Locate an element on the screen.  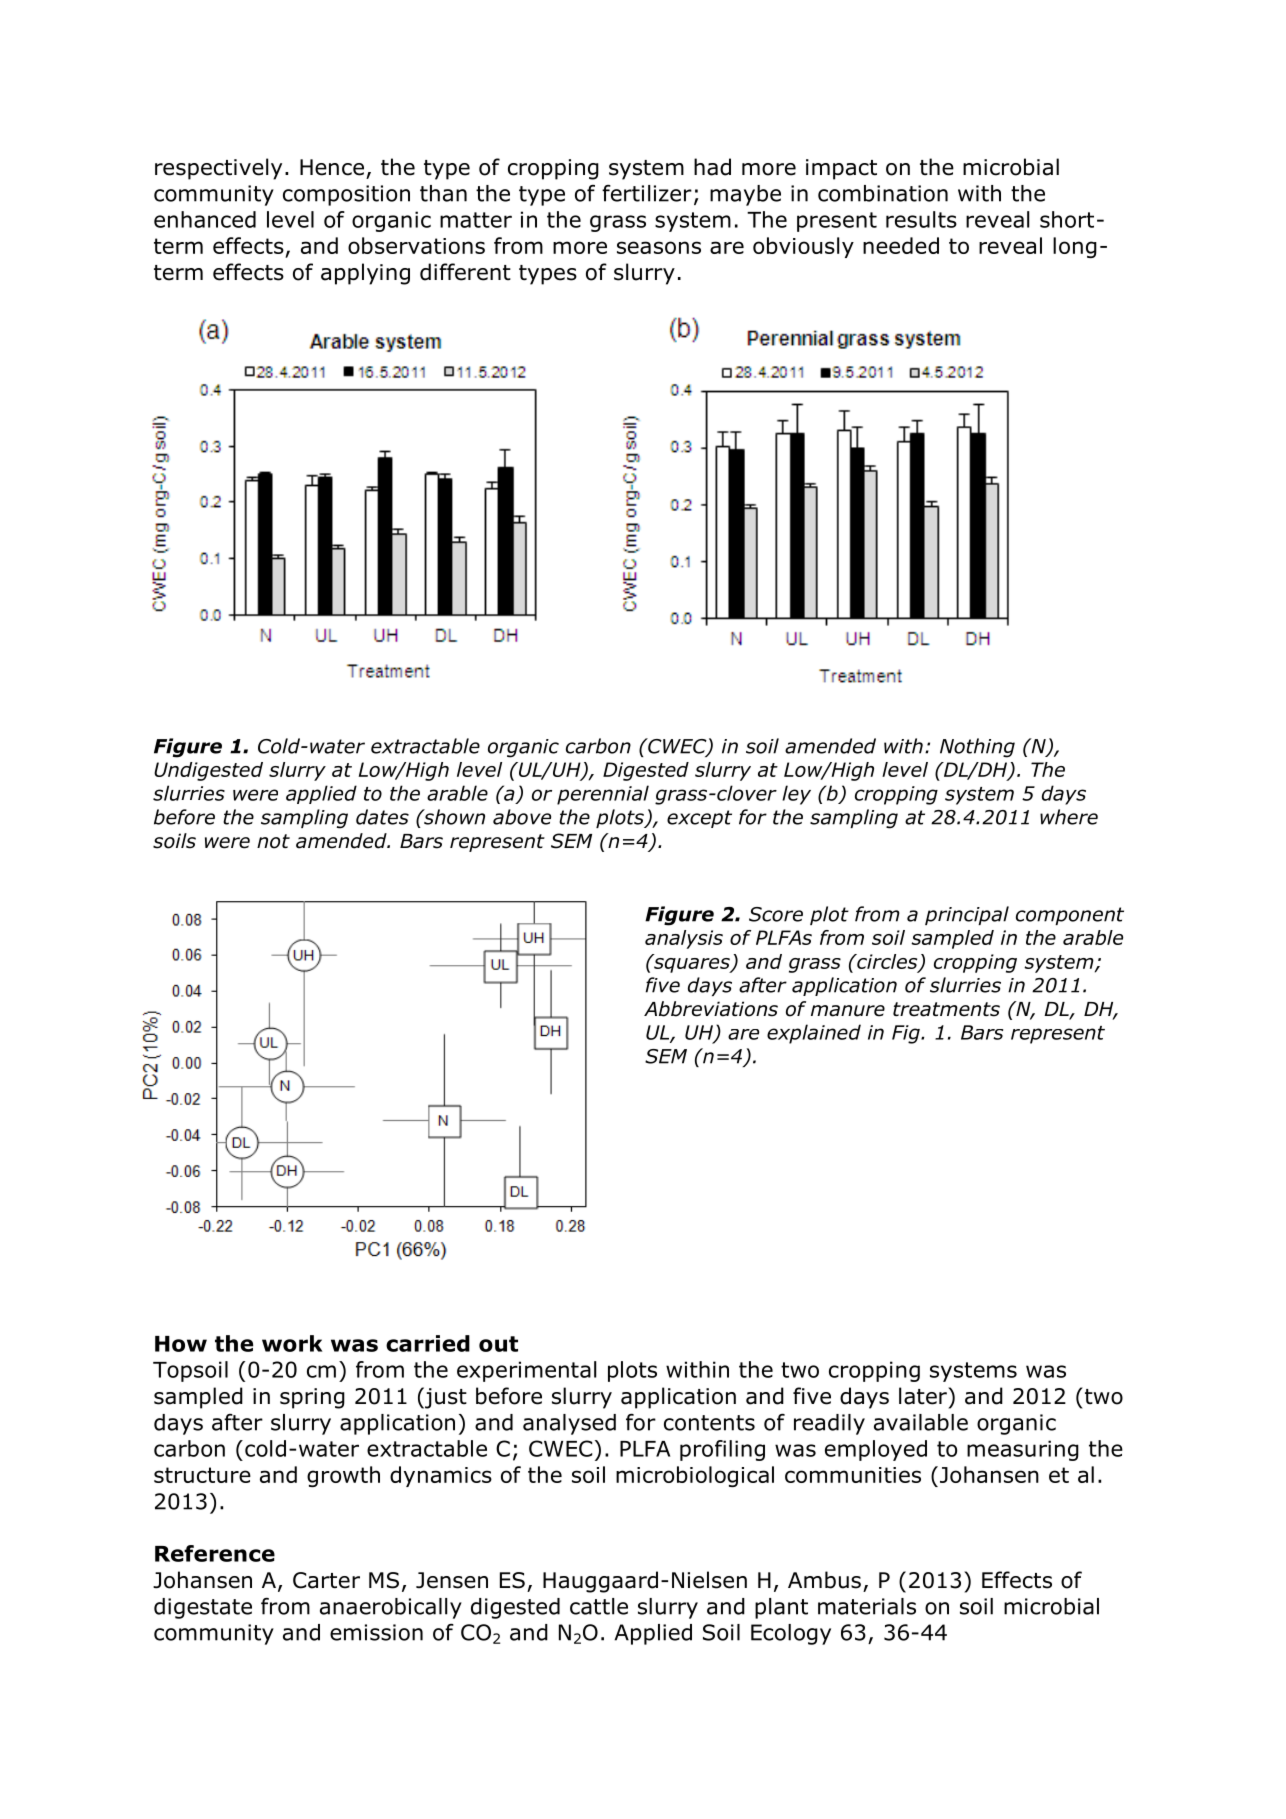
Abbreviations is located at coordinates (711, 1009).
